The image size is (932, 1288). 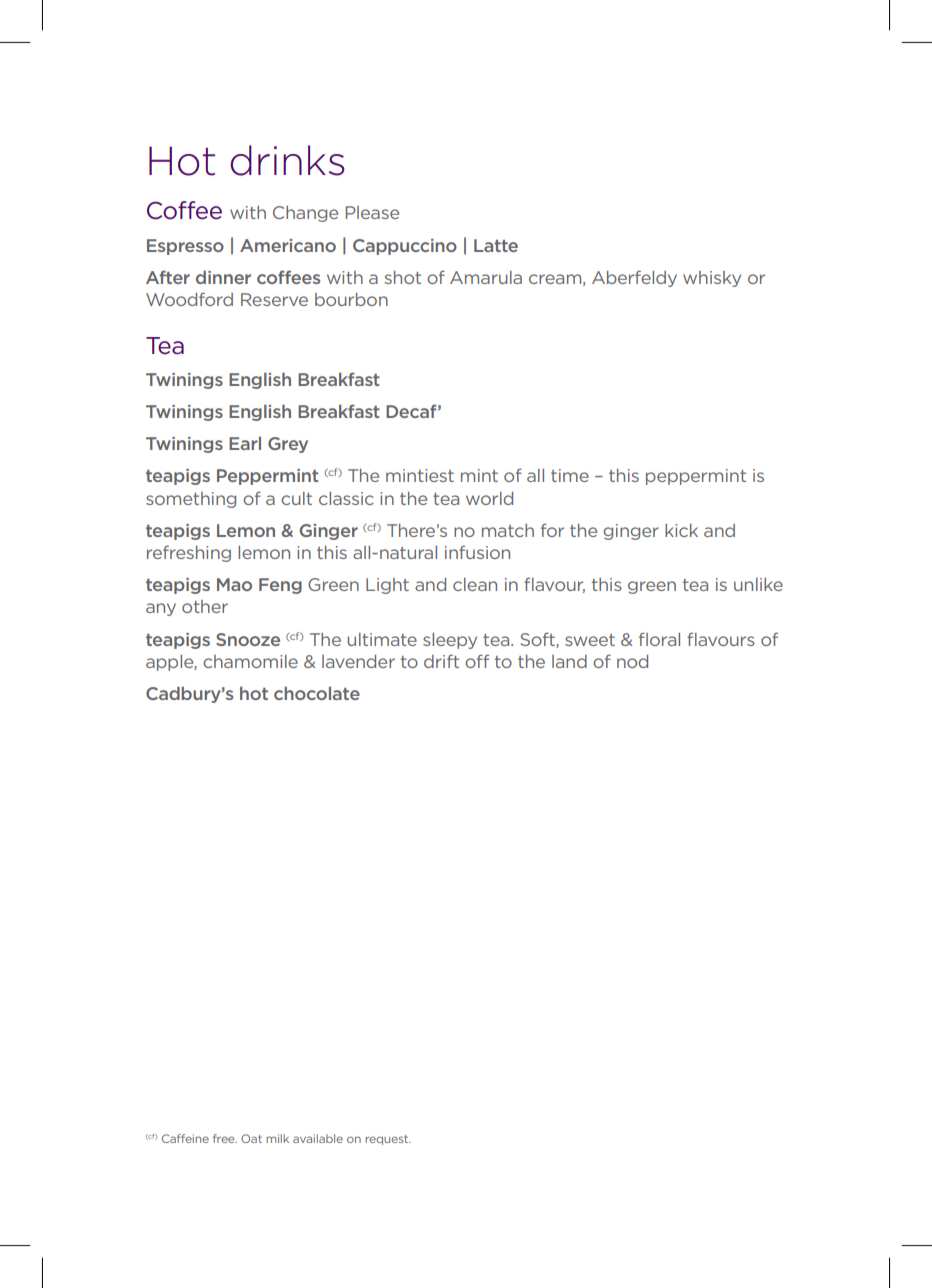 I want to click on sleepy, so click(x=450, y=641).
